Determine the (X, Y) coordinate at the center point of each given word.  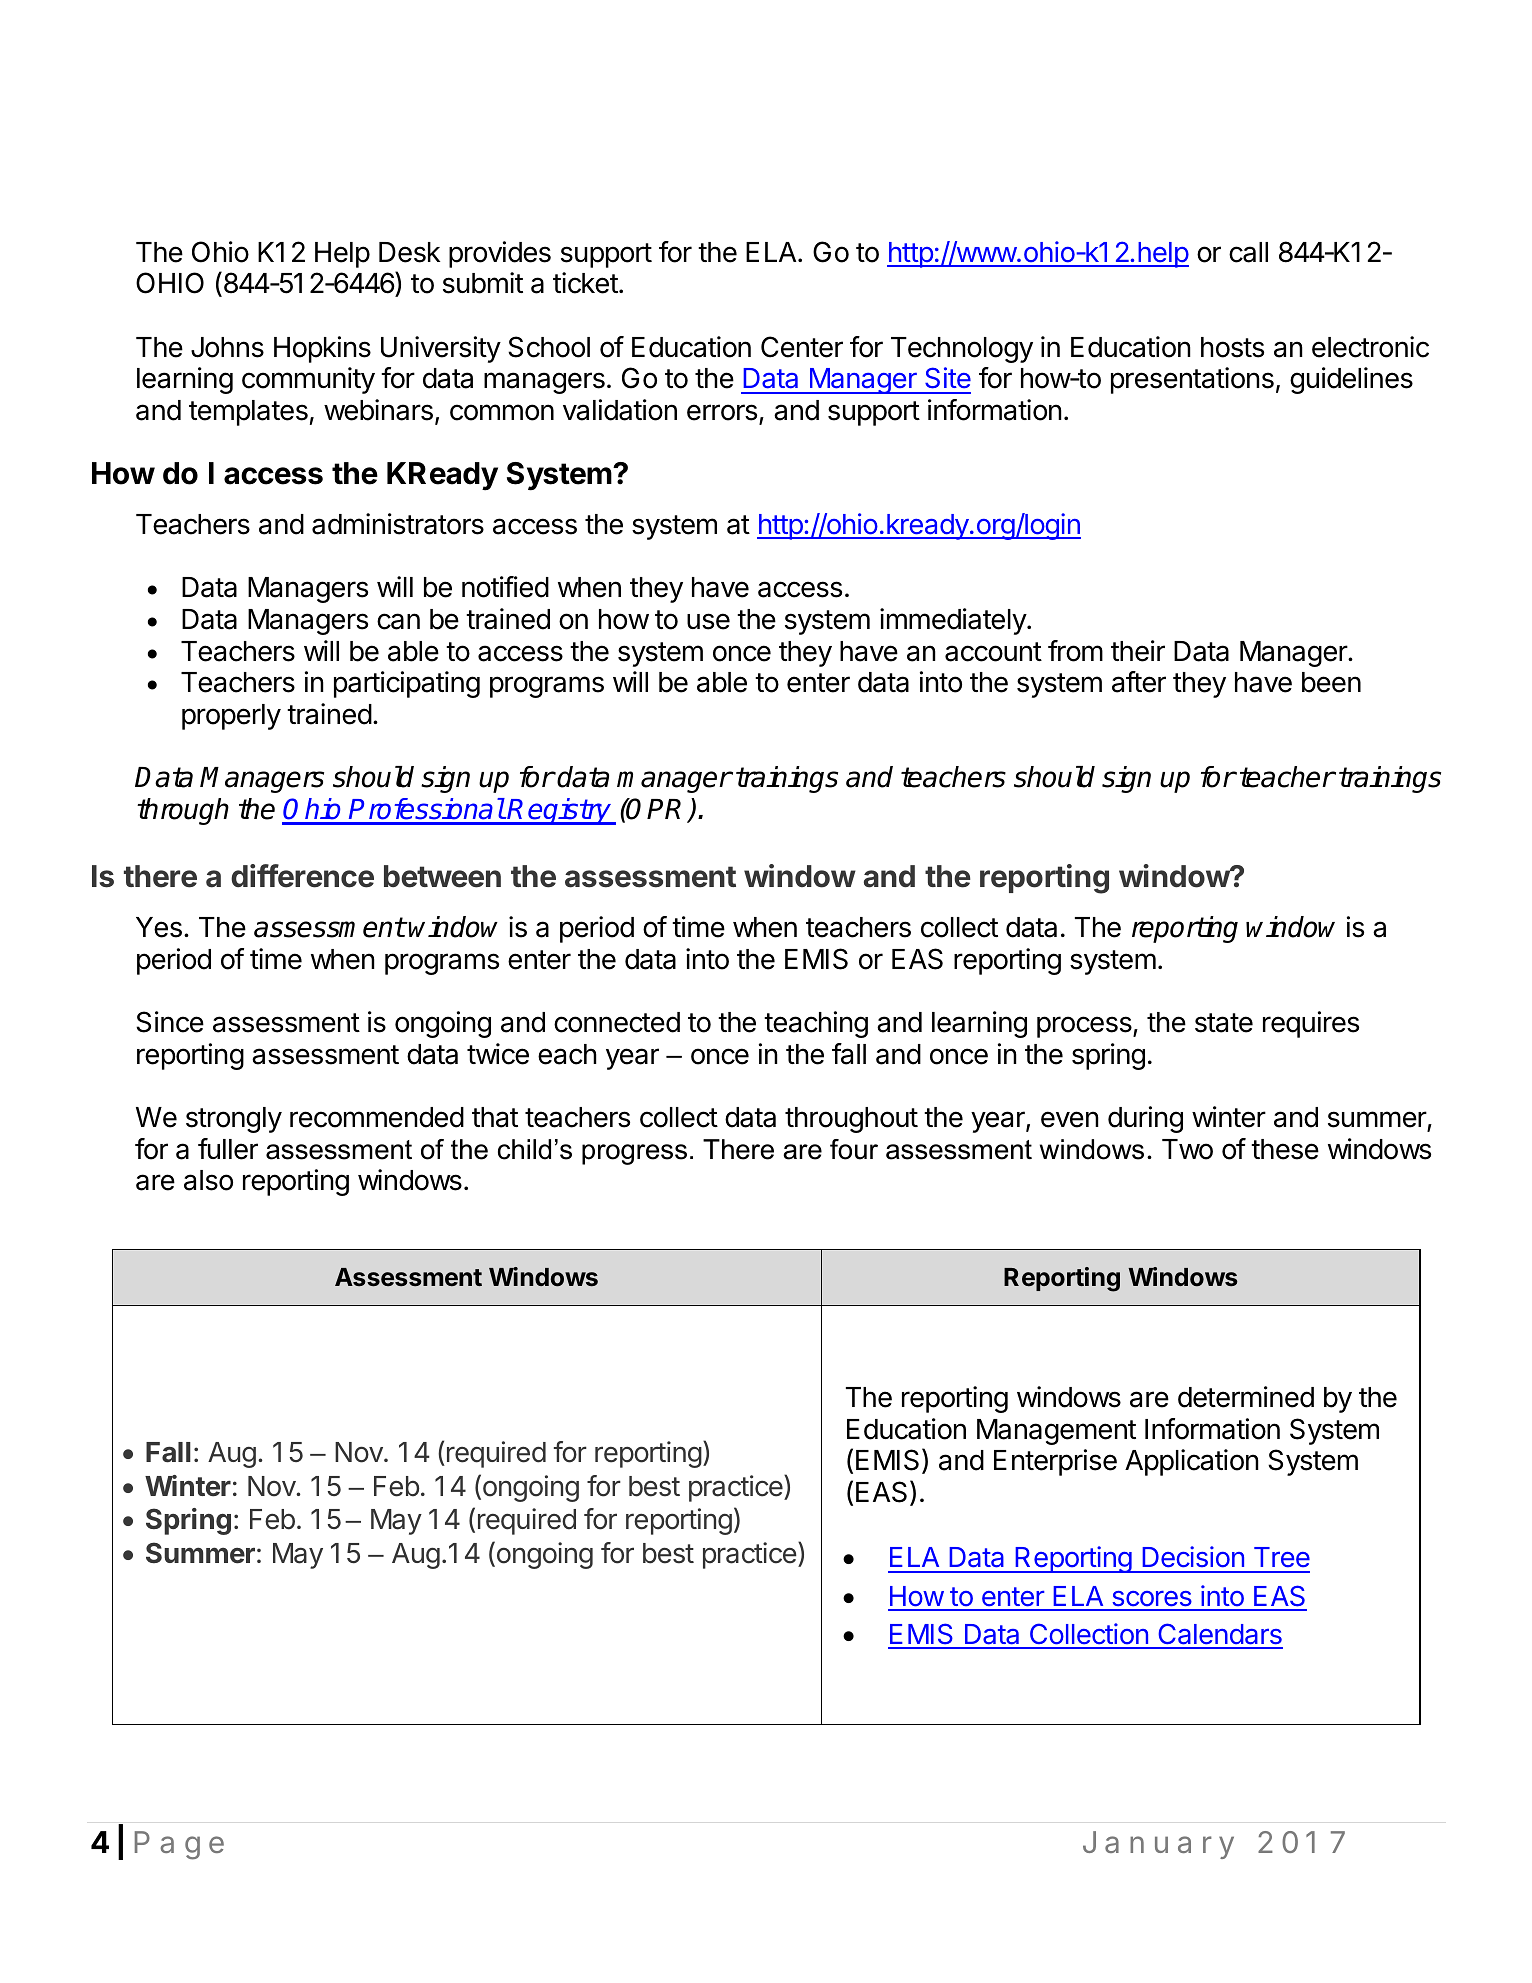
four (854, 1149)
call (1248, 252)
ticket (585, 283)
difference (302, 876)
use (708, 621)
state (1224, 1023)
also (208, 1180)
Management (1056, 1432)
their (1138, 651)
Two (1187, 1149)
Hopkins (322, 349)
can (398, 621)
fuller (228, 1149)
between (442, 876)
